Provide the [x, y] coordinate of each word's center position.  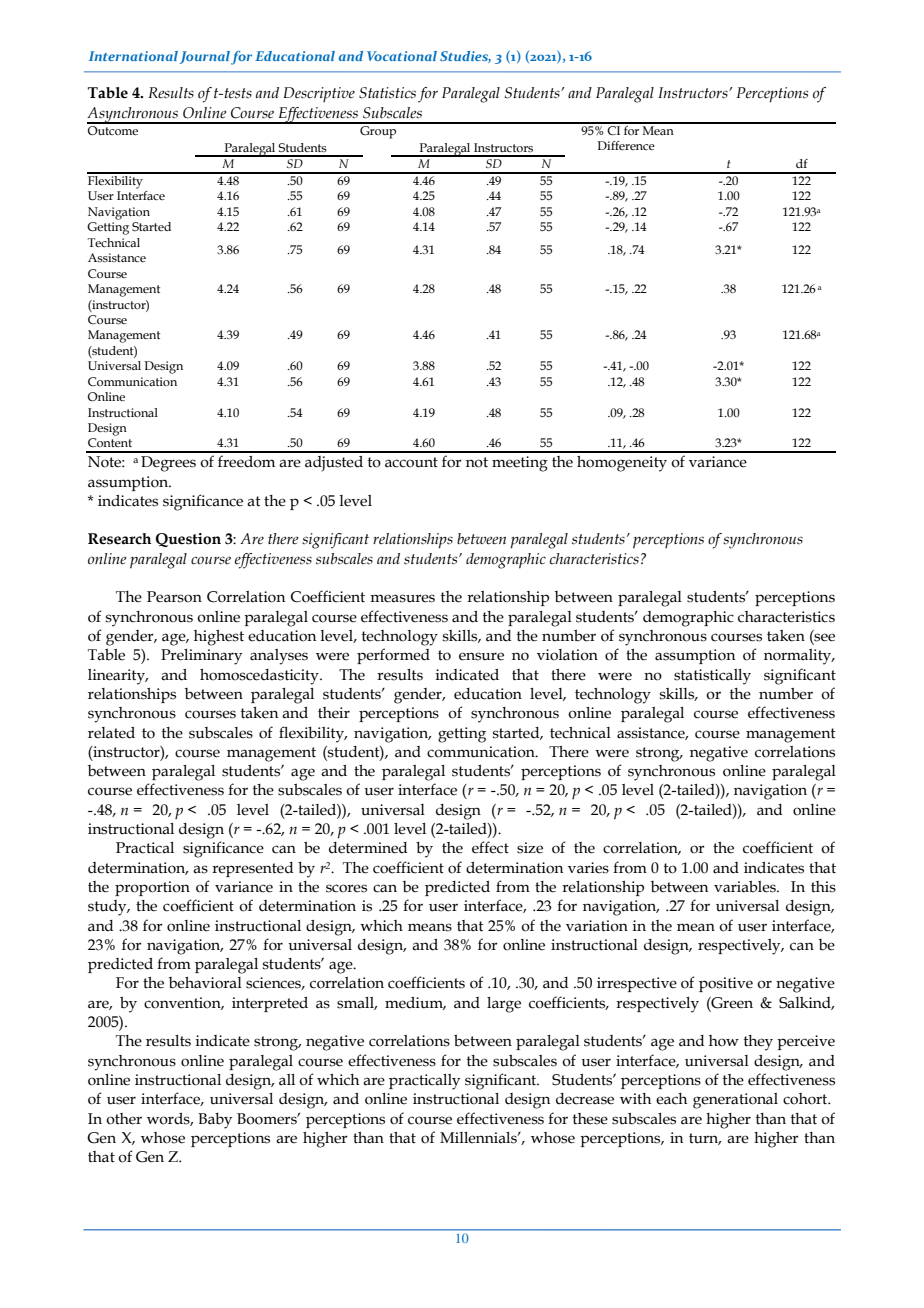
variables [746, 886]
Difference [626, 145]
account [411, 462]
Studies [465, 57]
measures [402, 598]
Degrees [168, 464]
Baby [215, 1121]
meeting [520, 464]
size [530, 848]
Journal [205, 57]
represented [252, 869]
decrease [585, 1099]
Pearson [174, 597]
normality [799, 657]
